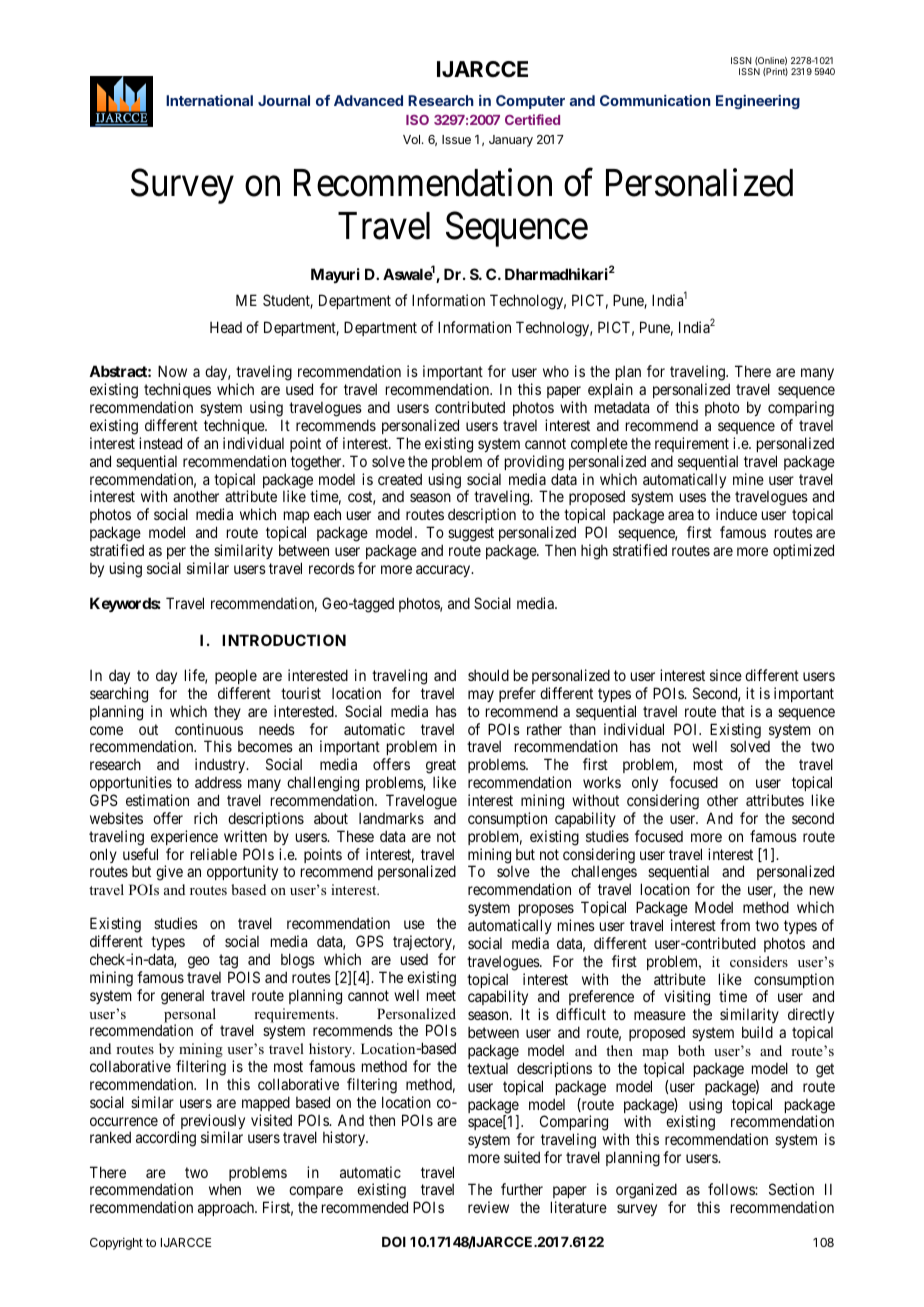  Describe the element at coordinates (227, 1209) in the page. I see `approach` at that location.
